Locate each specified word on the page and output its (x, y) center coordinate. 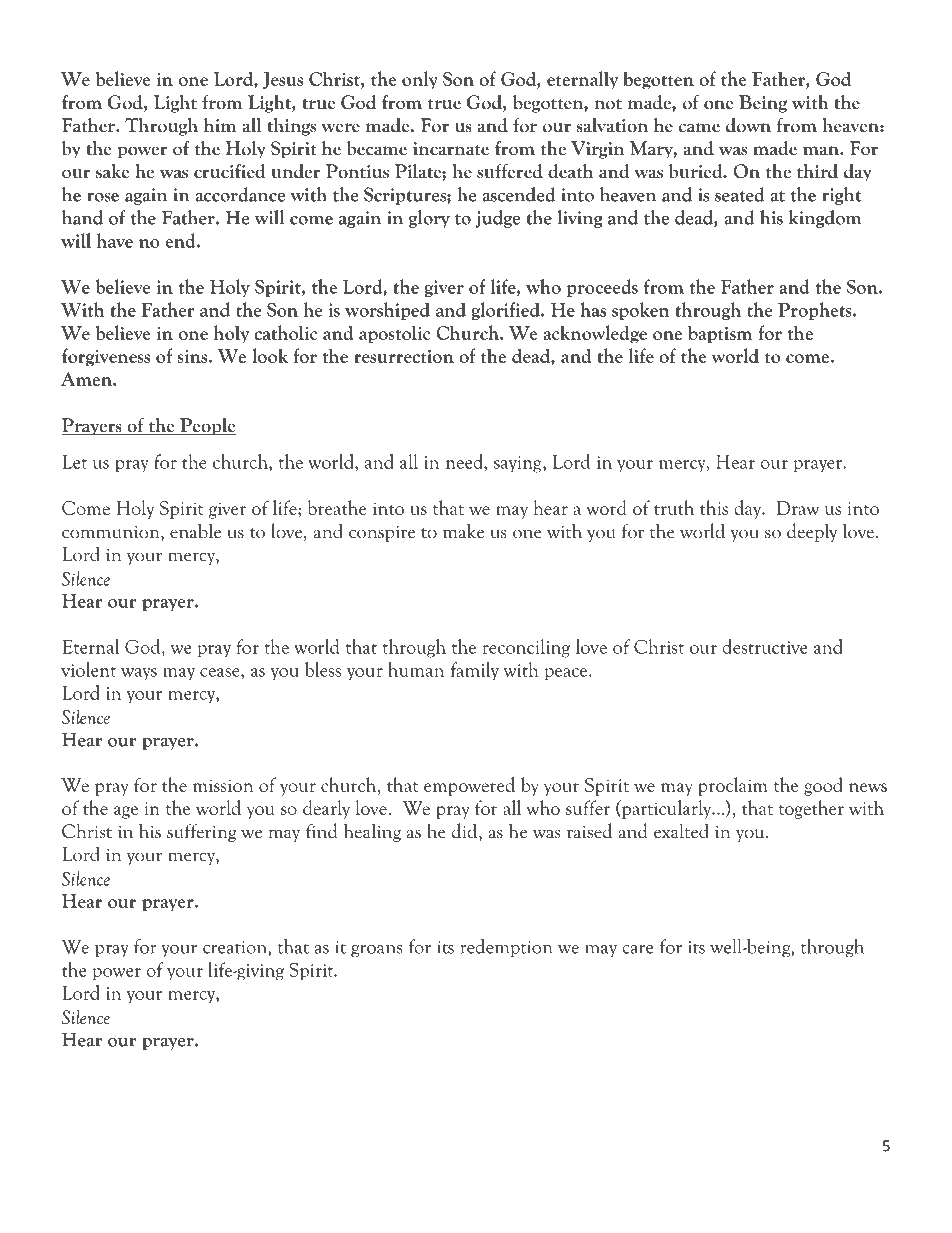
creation (236, 947)
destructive (764, 646)
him (220, 125)
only (420, 80)
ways (139, 674)
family (475, 671)
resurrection (404, 356)
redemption (506, 948)
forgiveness (106, 357)
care (637, 949)
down (748, 125)
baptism (720, 334)
